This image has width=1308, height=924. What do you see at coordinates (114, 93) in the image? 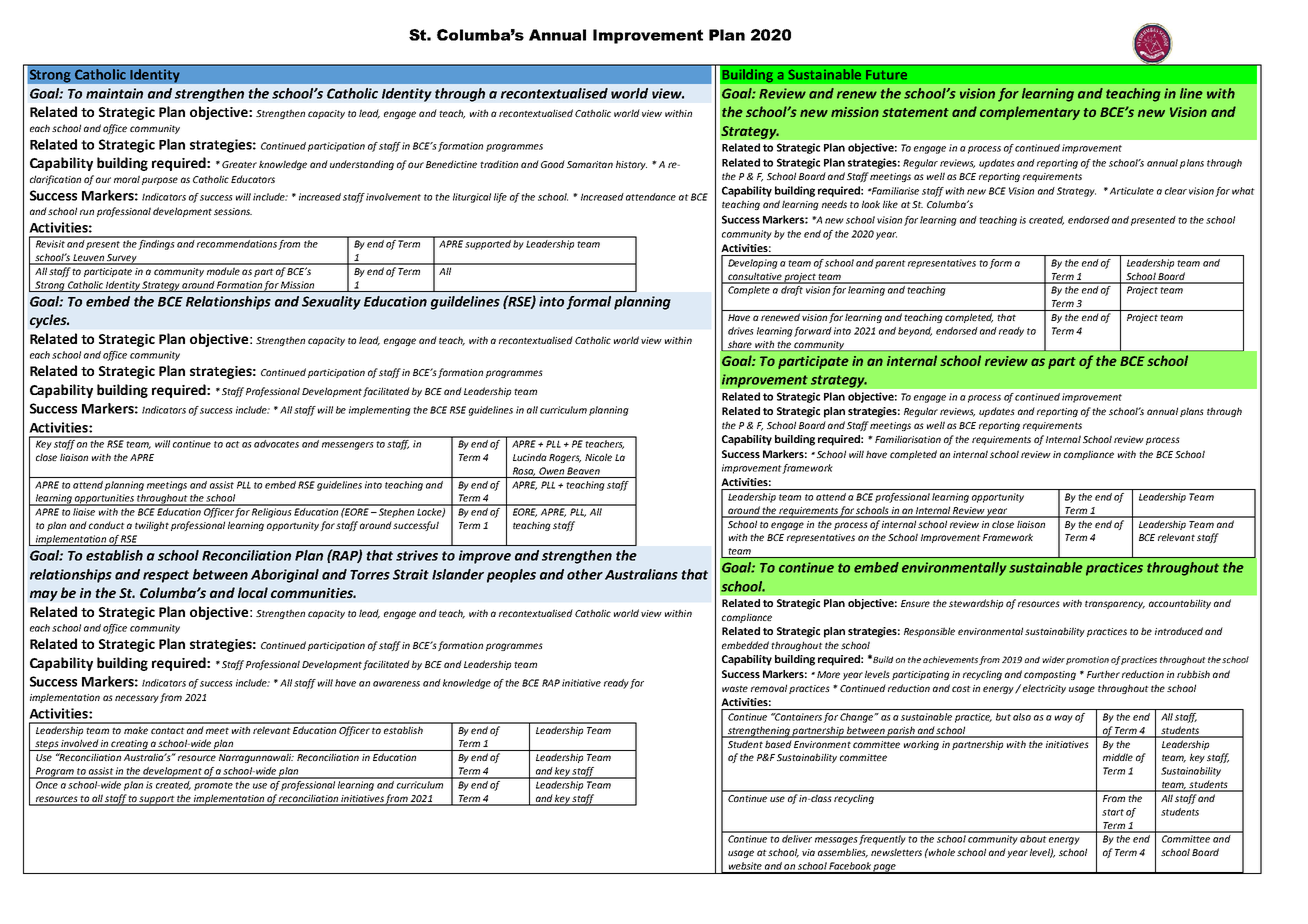
I see `maintain` at bounding box center [114, 93].
